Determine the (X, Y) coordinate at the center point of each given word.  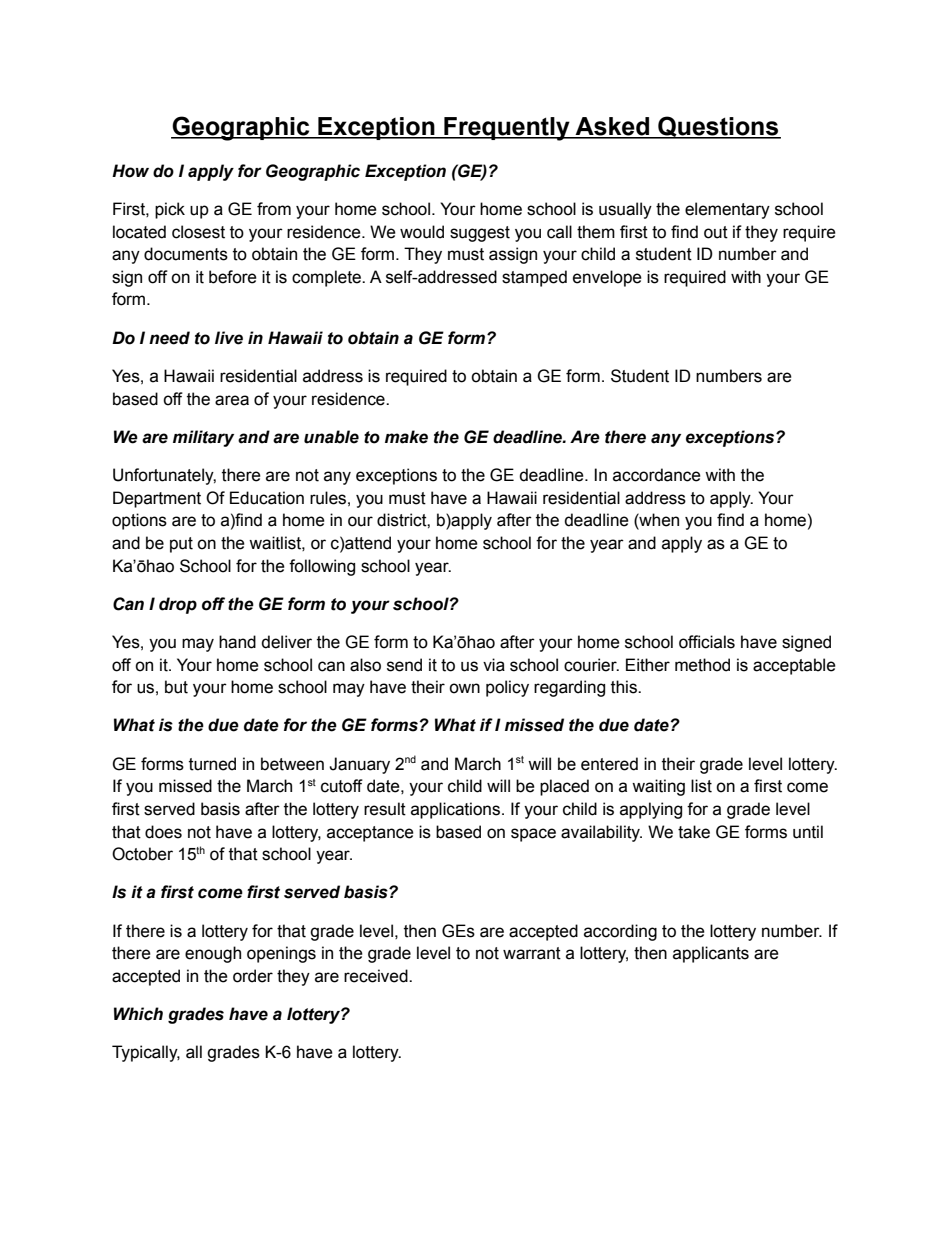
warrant (532, 953)
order (253, 976)
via (494, 665)
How (130, 171)
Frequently (507, 129)
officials (707, 642)
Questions (718, 127)
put (181, 545)
